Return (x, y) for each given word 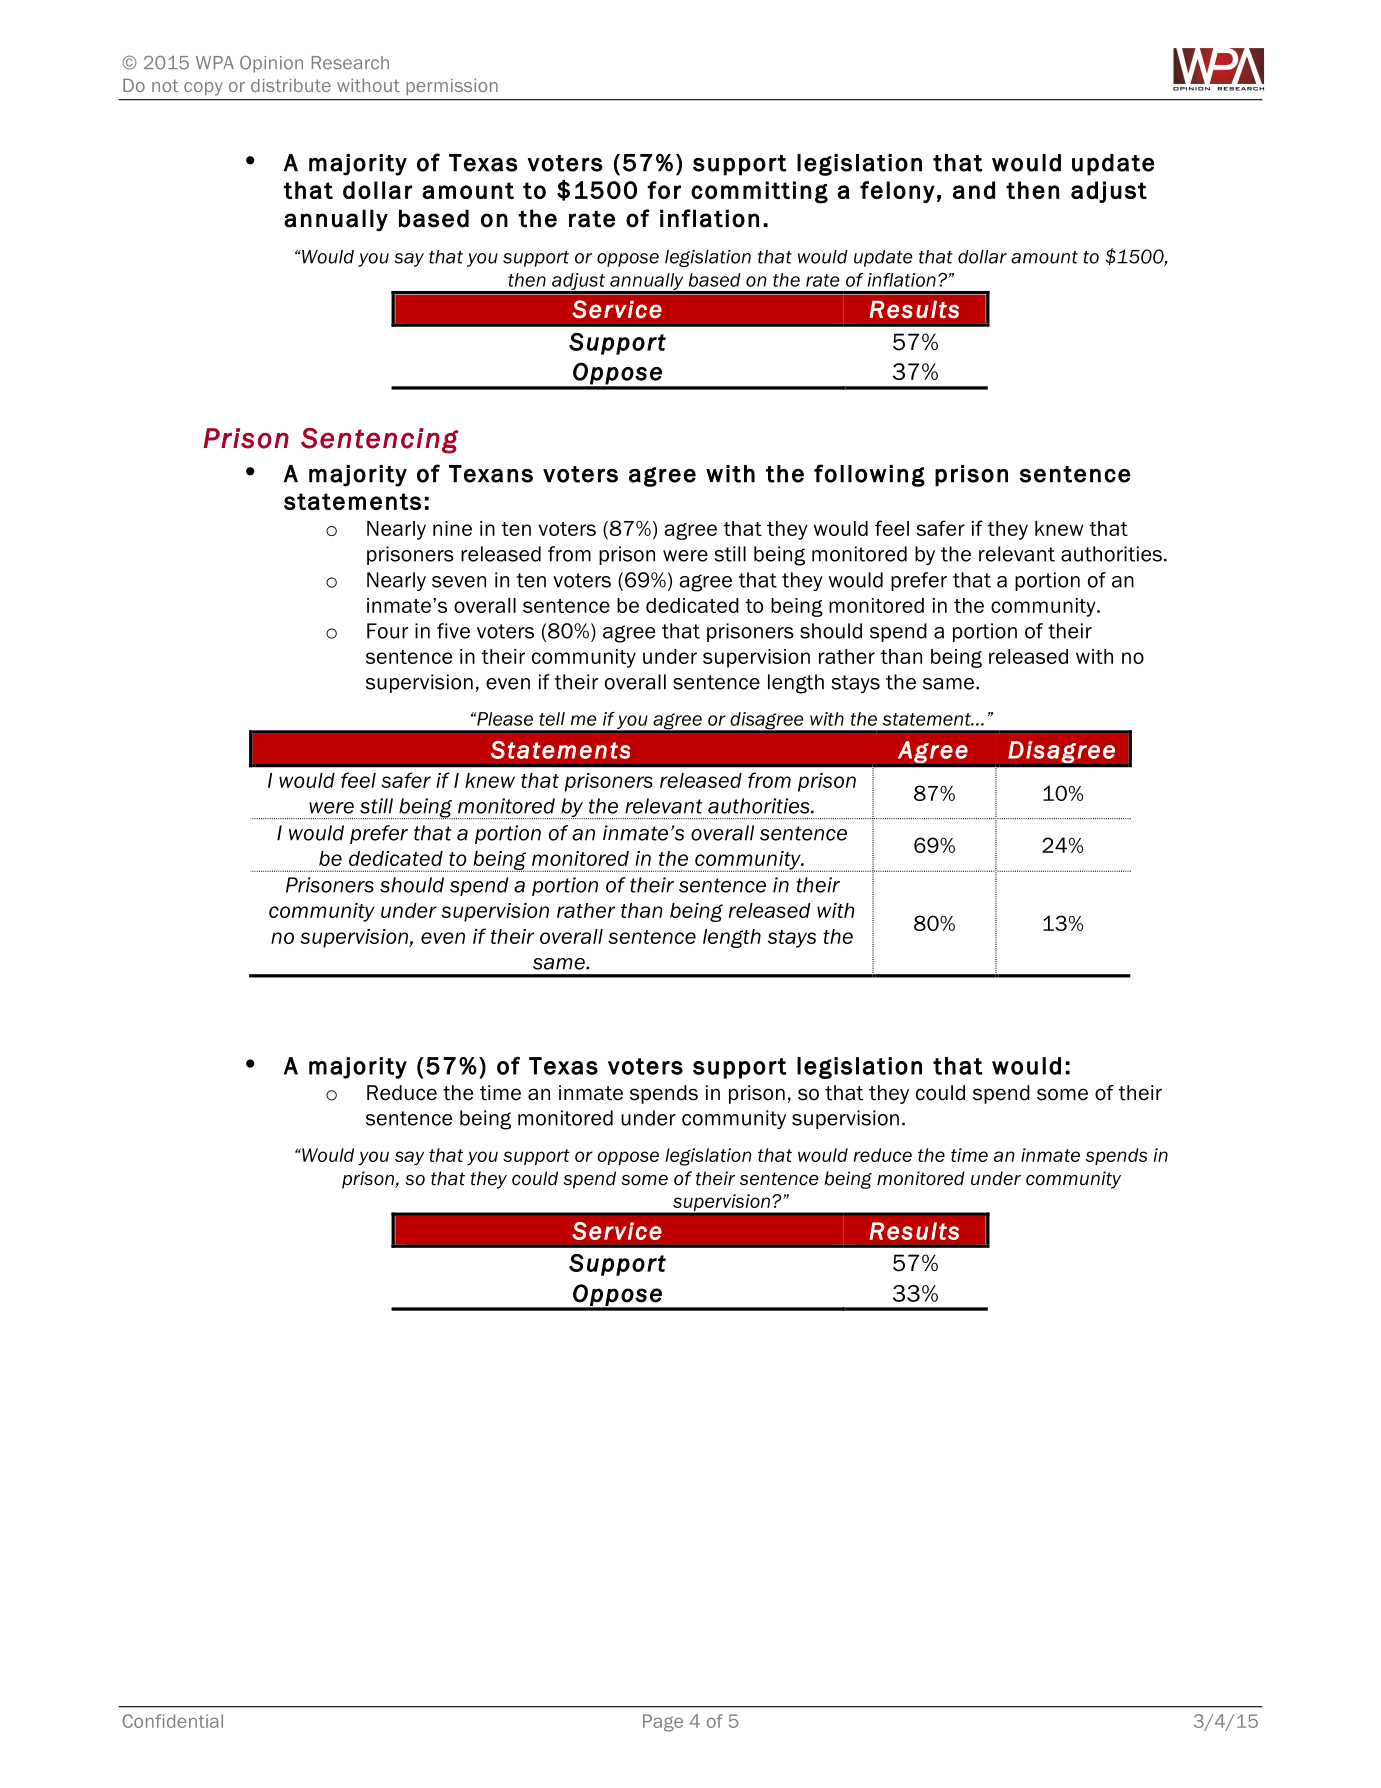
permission (452, 87)
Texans (491, 474)
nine (452, 528)
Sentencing (379, 441)
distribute (291, 85)
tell (552, 719)
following (869, 475)
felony (897, 192)
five (453, 631)
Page (663, 1723)
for (664, 190)
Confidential (172, 1721)
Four (387, 631)
